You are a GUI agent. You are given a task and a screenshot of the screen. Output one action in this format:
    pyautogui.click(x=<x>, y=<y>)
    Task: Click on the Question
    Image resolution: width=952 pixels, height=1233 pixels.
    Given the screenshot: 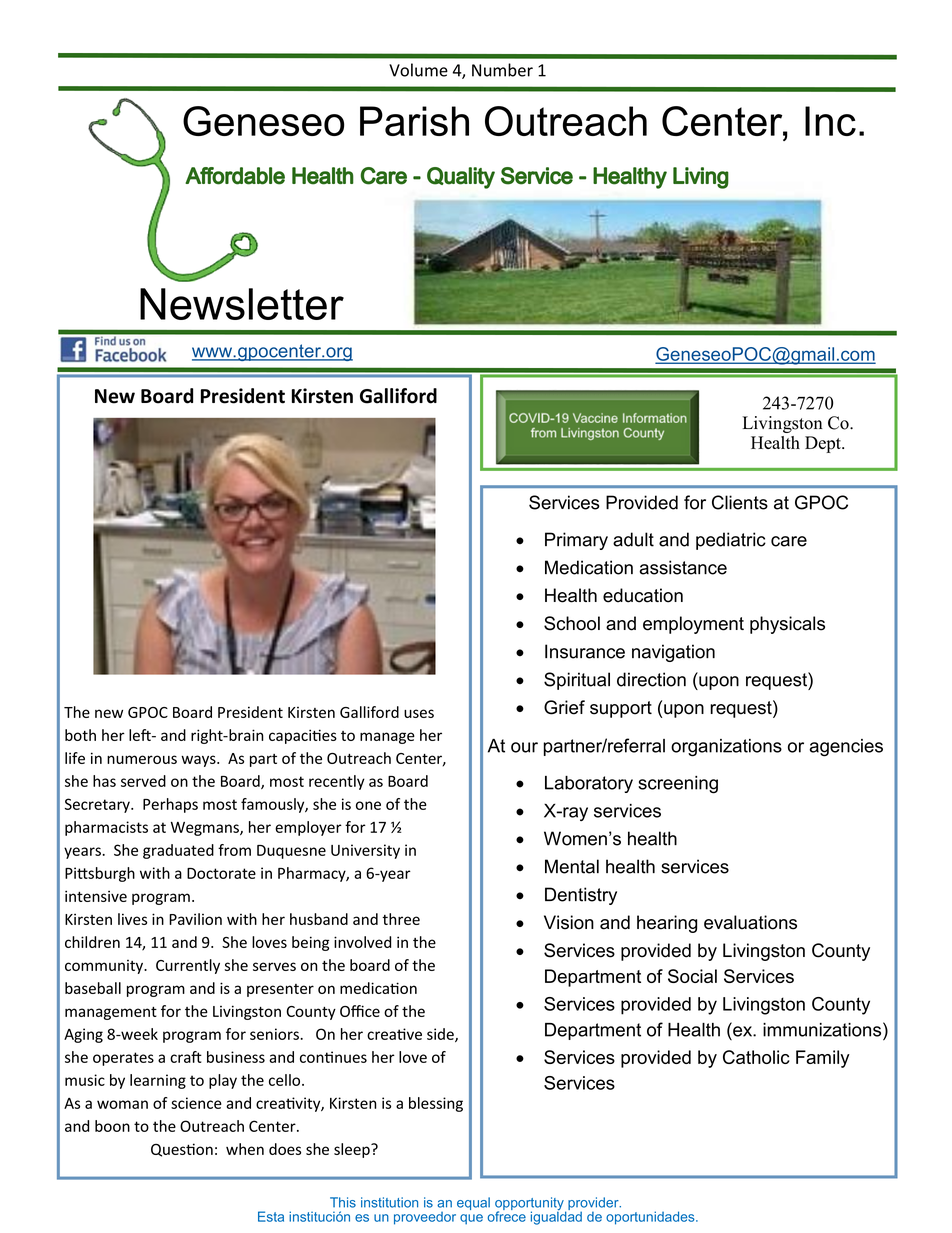 What is the action you would take?
    pyautogui.click(x=182, y=1150)
